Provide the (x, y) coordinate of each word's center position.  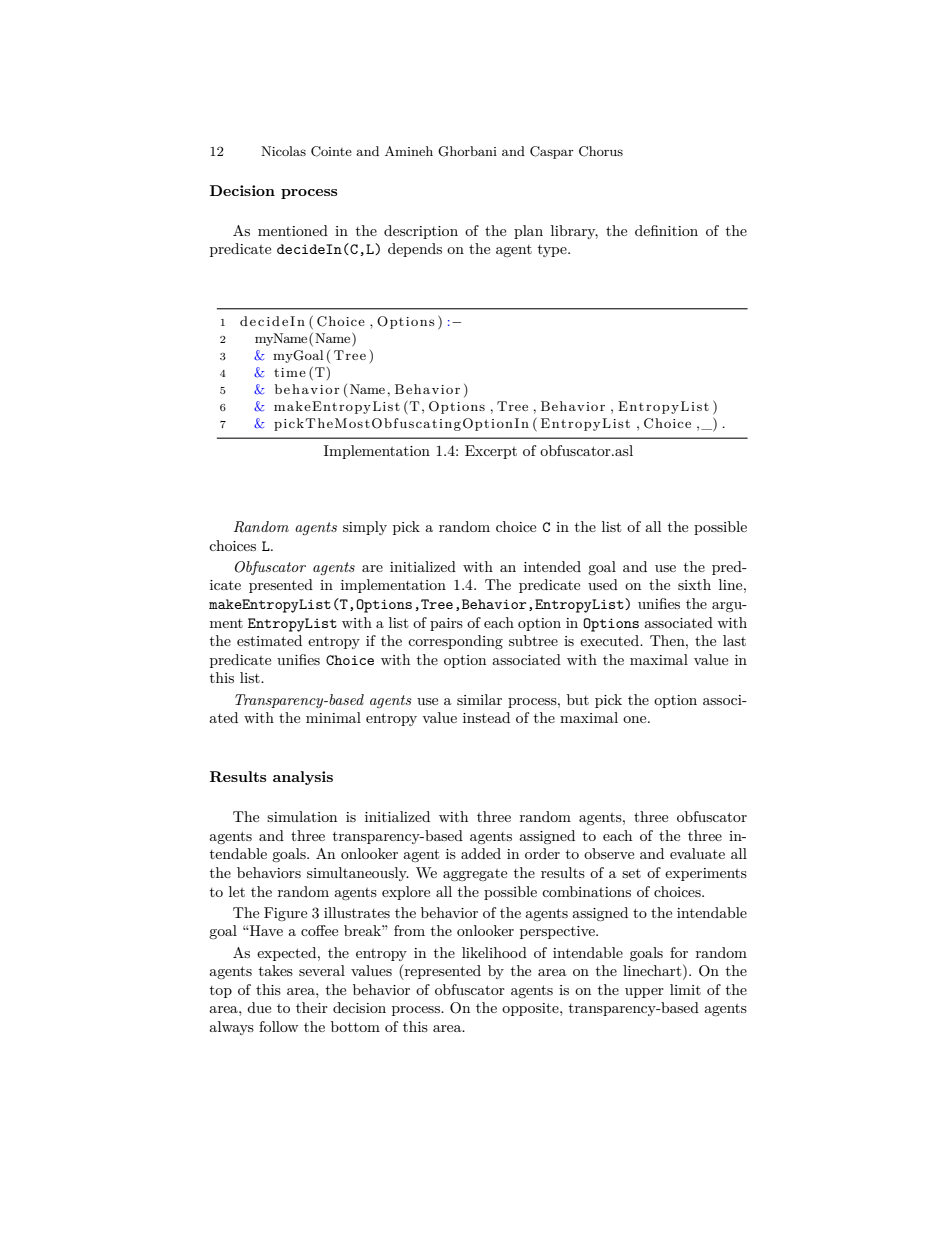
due (259, 1007)
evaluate (697, 853)
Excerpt (491, 452)
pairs (446, 624)
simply (365, 528)
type (553, 251)
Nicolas (283, 151)
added (481, 853)
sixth (694, 584)
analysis (303, 778)
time (290, 372)
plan (528, 232)
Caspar (552, 152)
